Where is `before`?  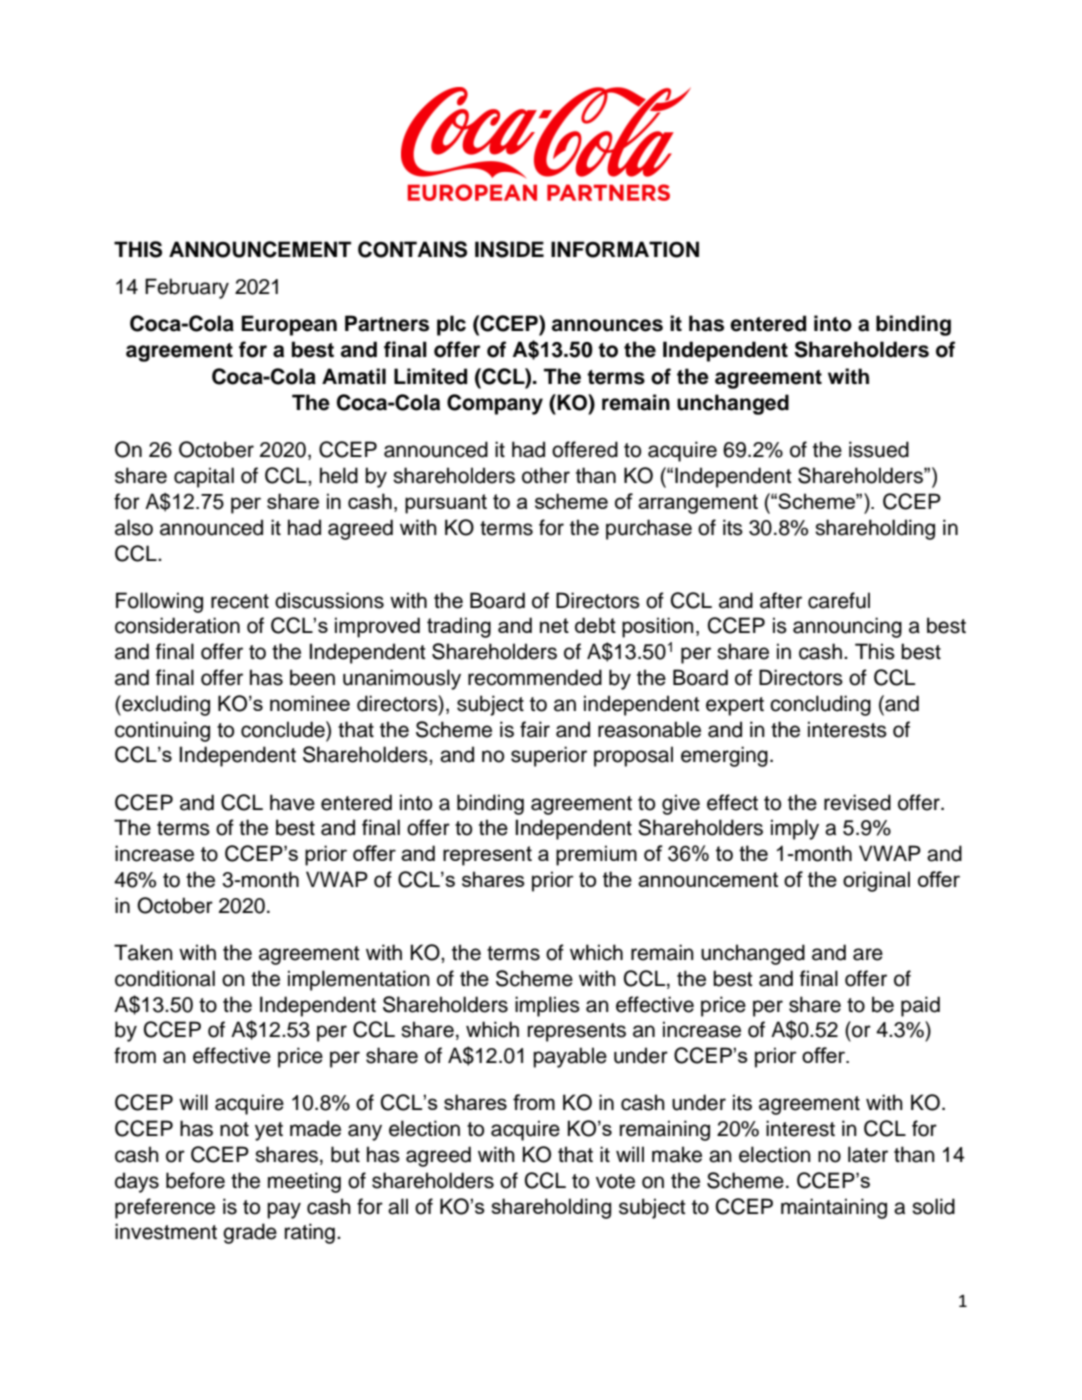 before is located at coordinates (195, 1180).
